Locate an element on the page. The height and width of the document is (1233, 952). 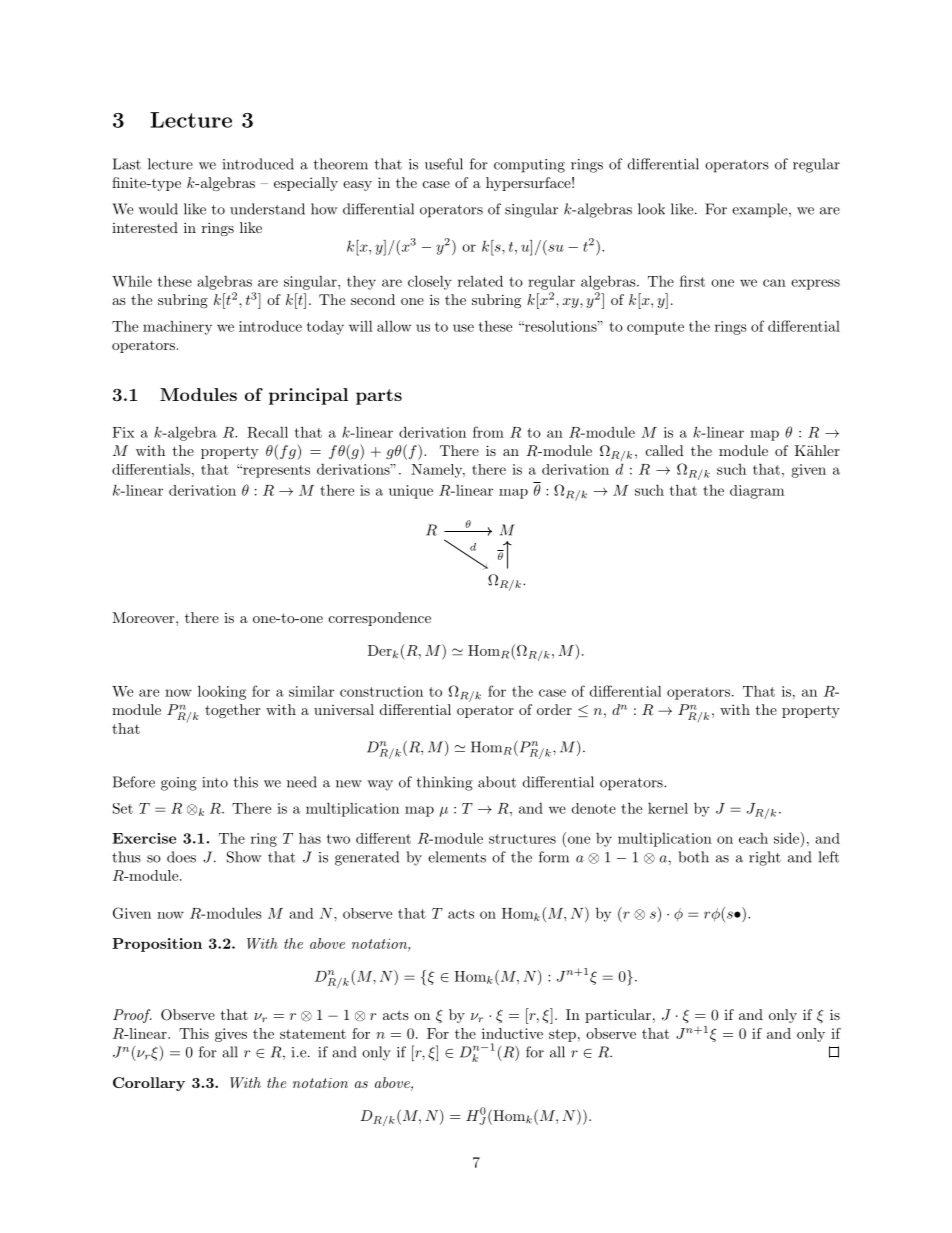
diagram is located at coordinates (757, 492).
